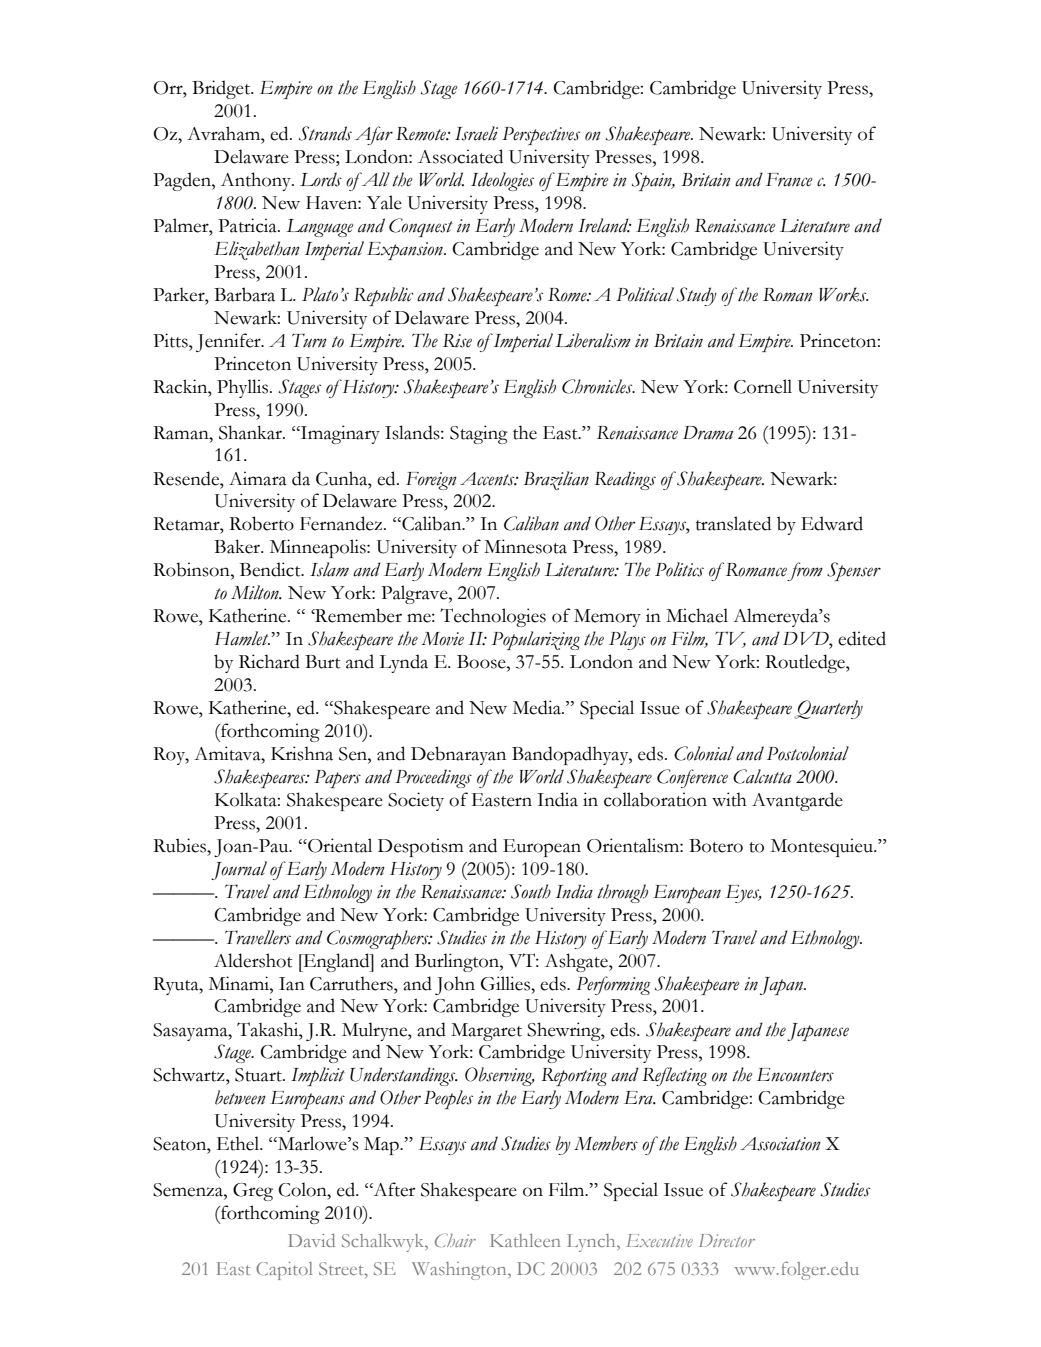  Describe the element at coordinates (531, 891) in the screenshot. I see `South` at that location.
